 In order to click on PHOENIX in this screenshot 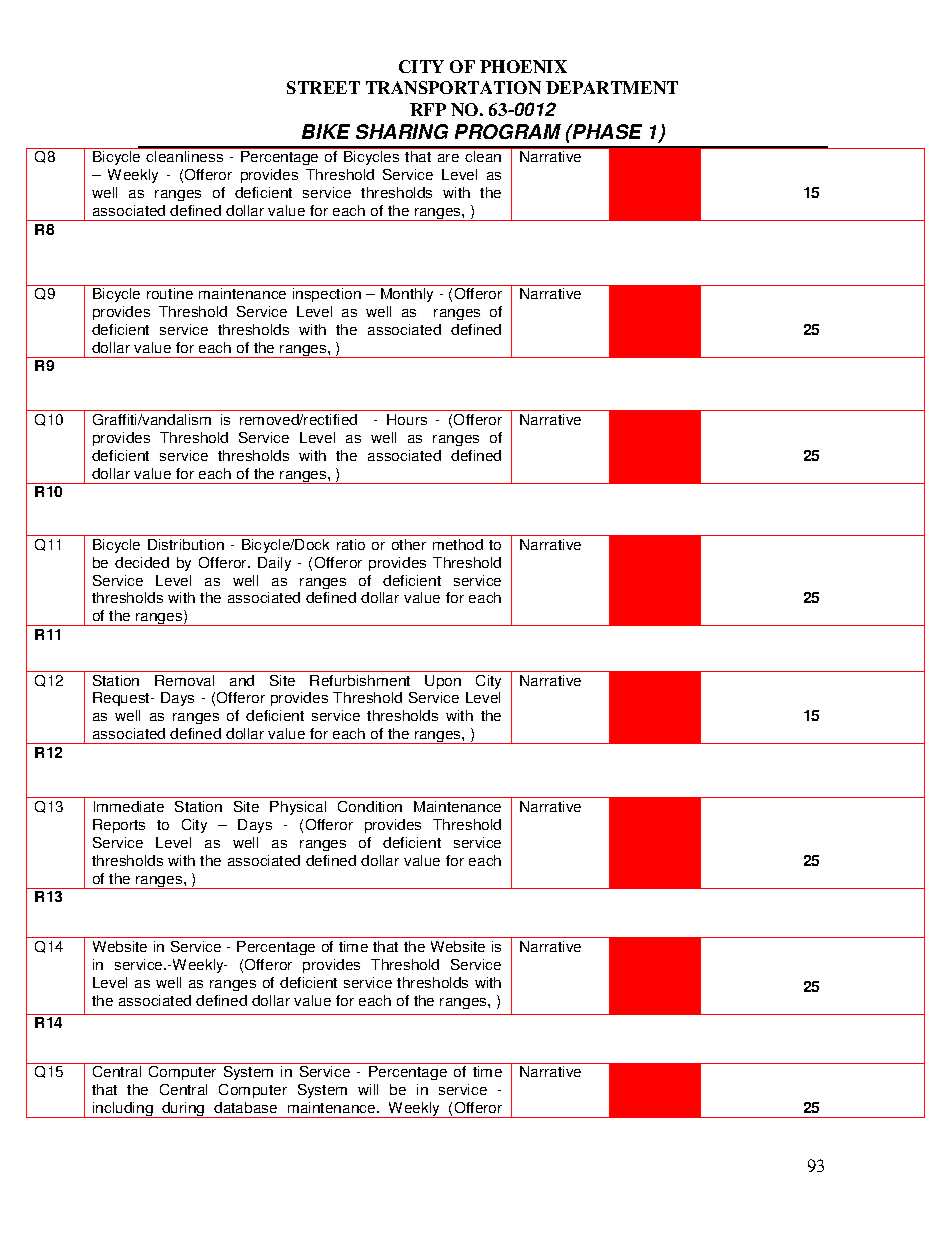, I will do `click(523, 66)`.
